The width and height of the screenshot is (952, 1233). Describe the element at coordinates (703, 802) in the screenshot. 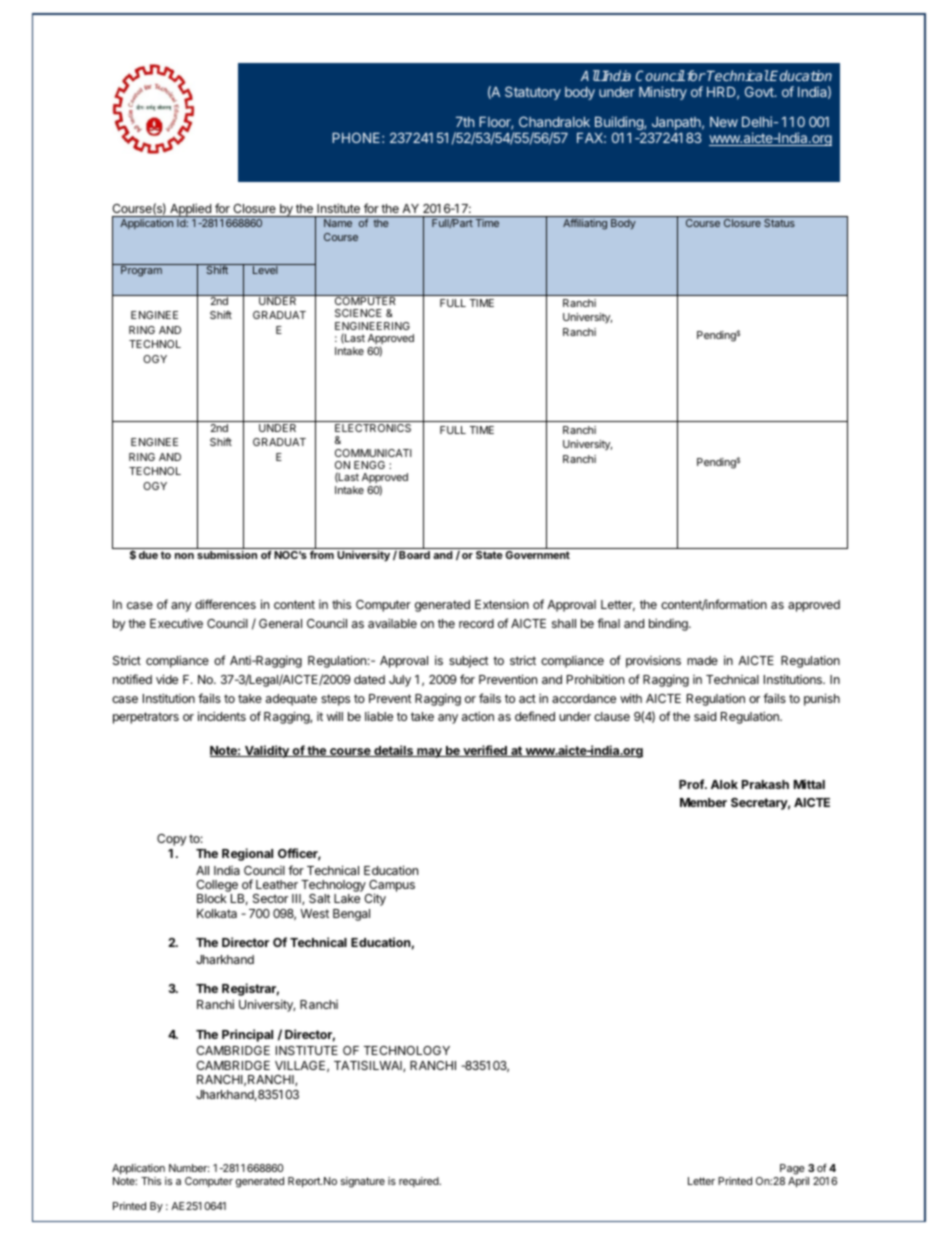

I see `Member` at that location.
